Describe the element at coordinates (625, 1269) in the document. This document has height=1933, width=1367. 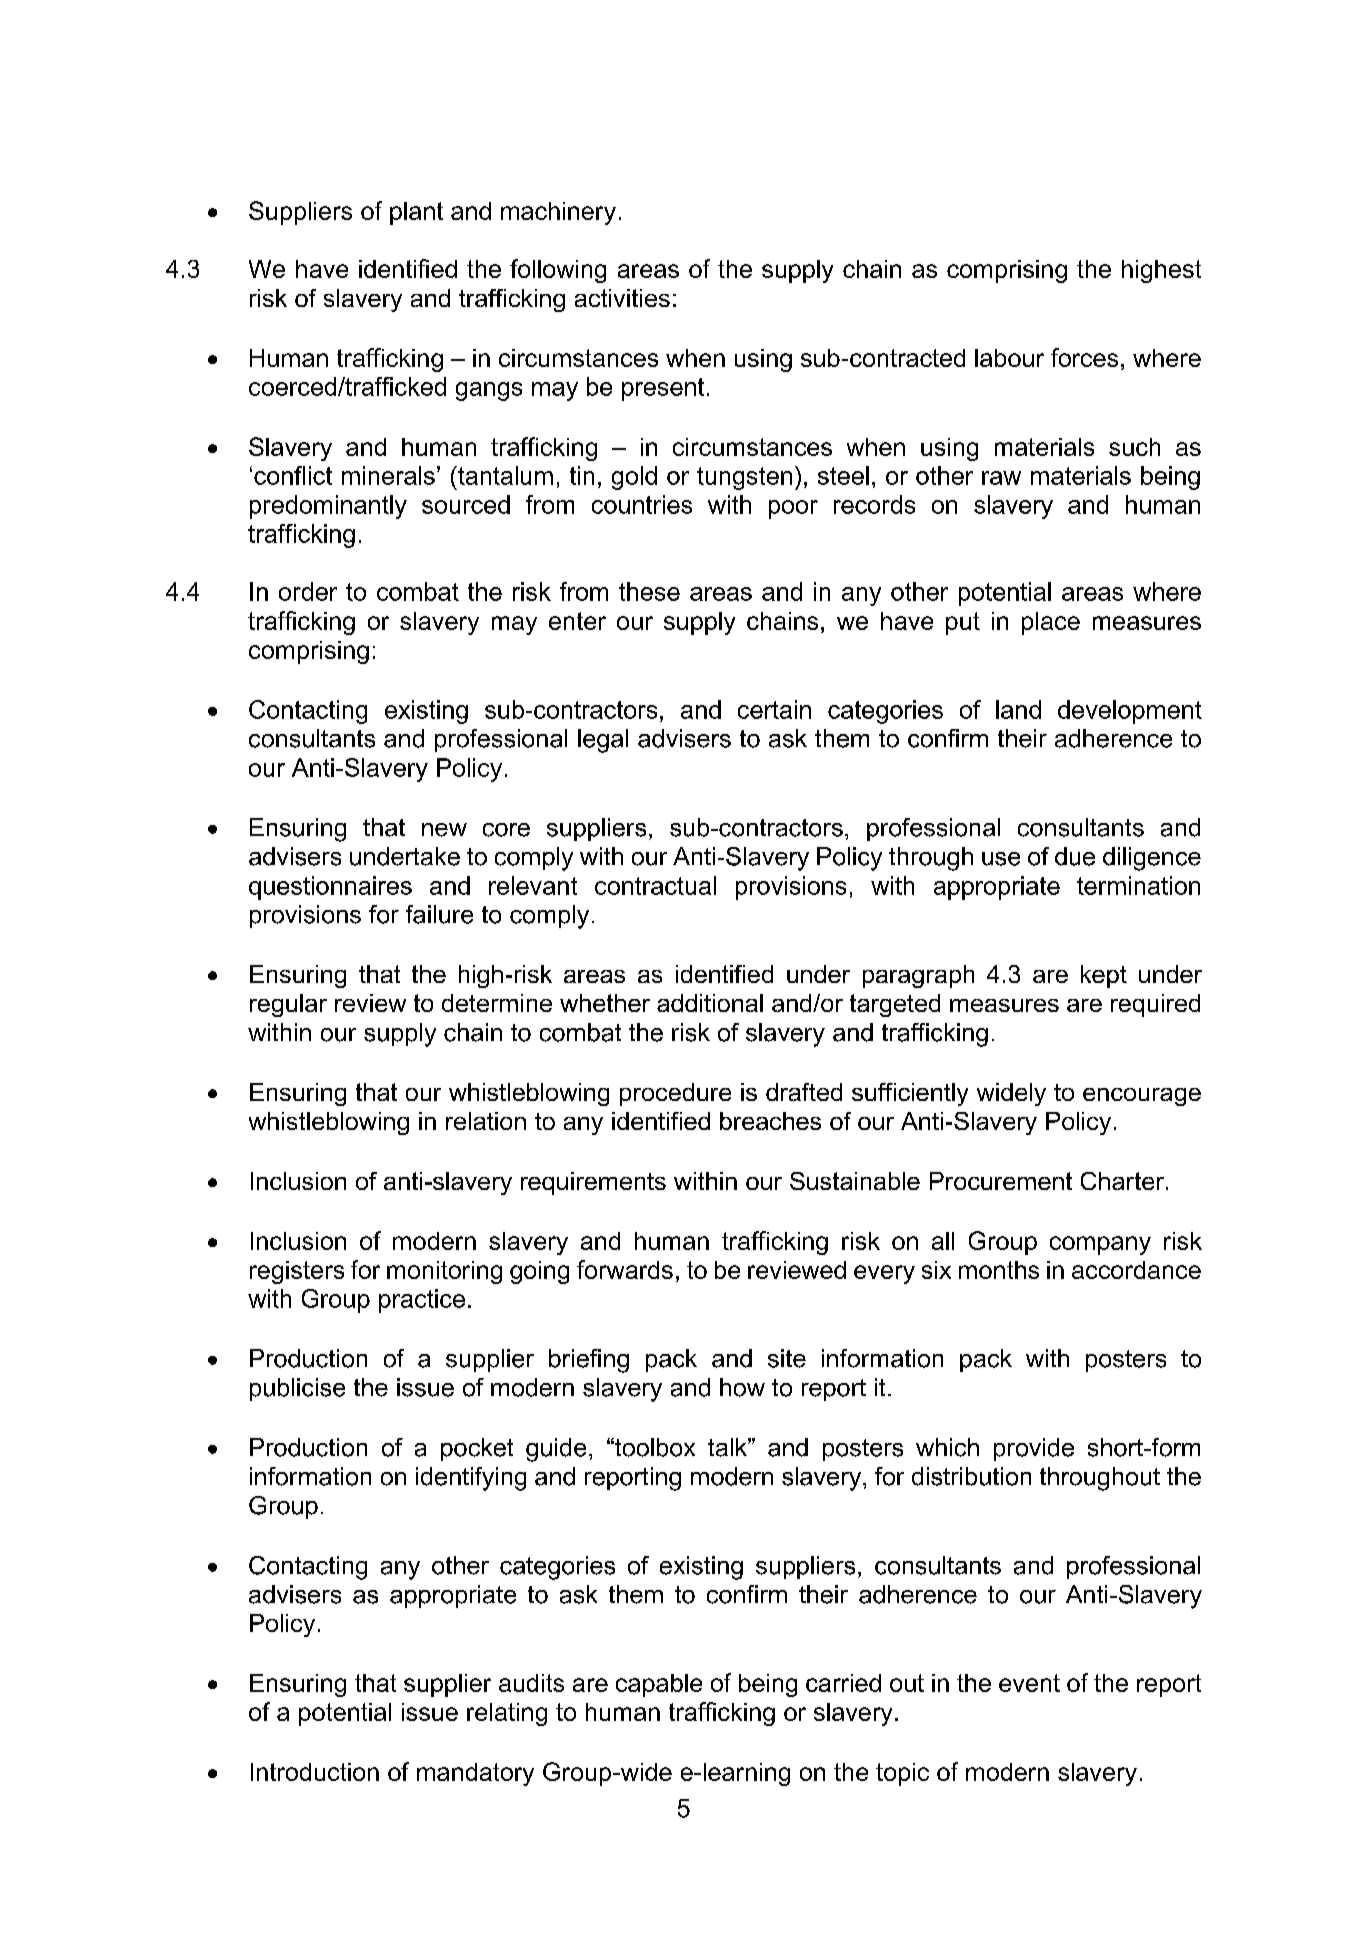
I see `forwards` at that location.
